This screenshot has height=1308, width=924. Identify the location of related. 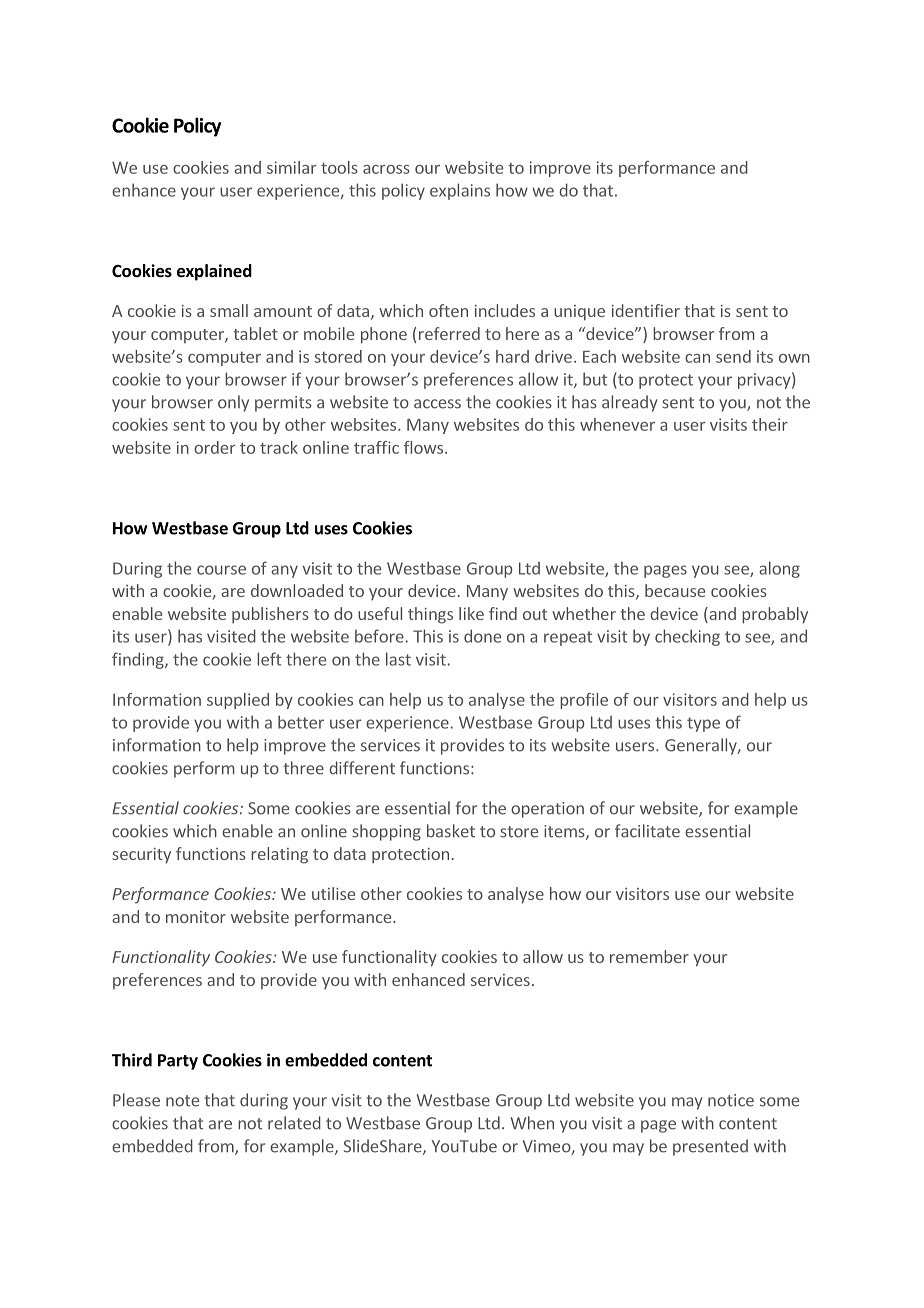
(294, 1123).
